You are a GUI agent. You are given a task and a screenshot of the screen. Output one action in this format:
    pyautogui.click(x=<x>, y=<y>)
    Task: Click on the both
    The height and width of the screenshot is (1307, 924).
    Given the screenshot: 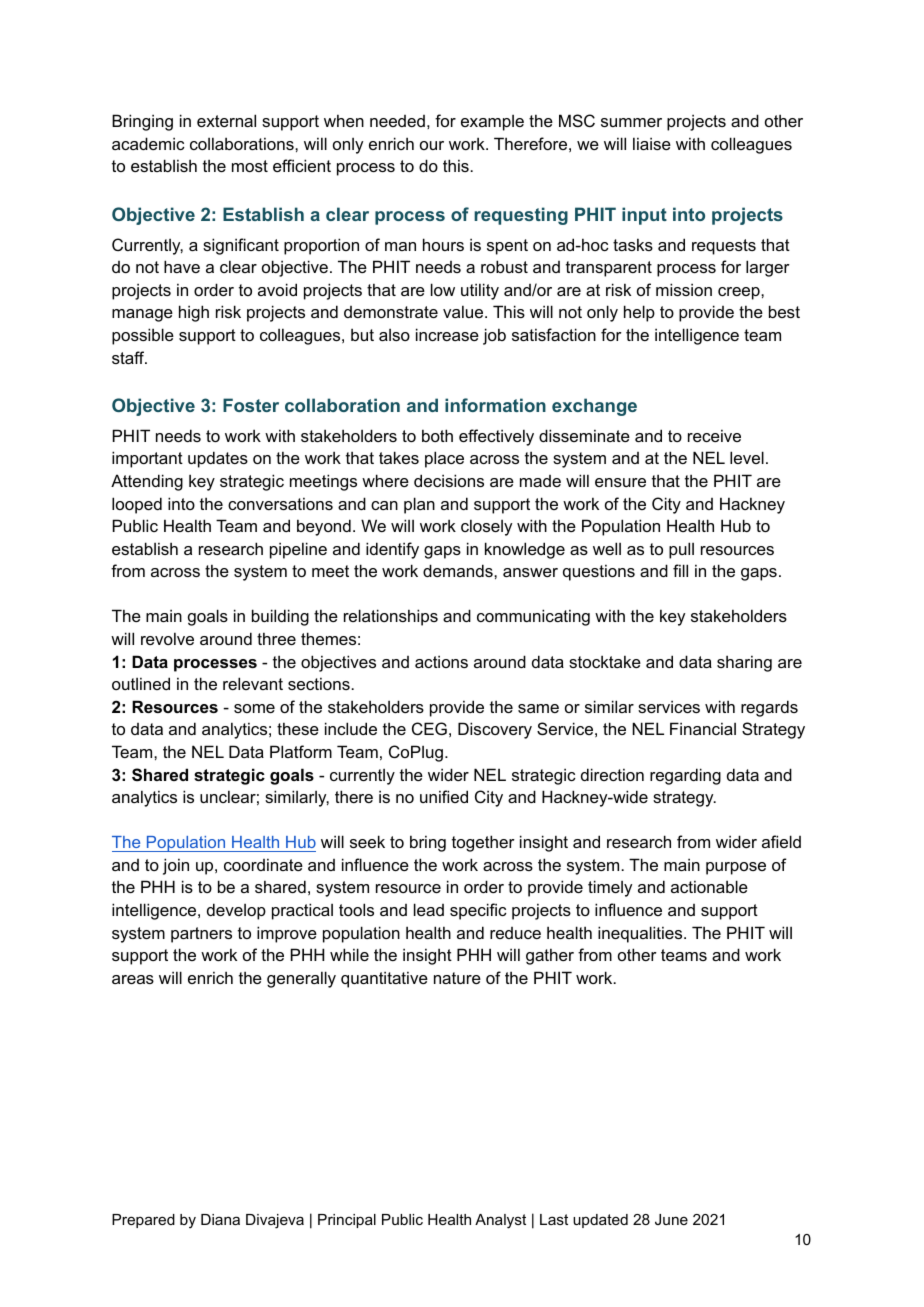 What is the action you would take?
    pyautogui.click(x=437, y=435)
